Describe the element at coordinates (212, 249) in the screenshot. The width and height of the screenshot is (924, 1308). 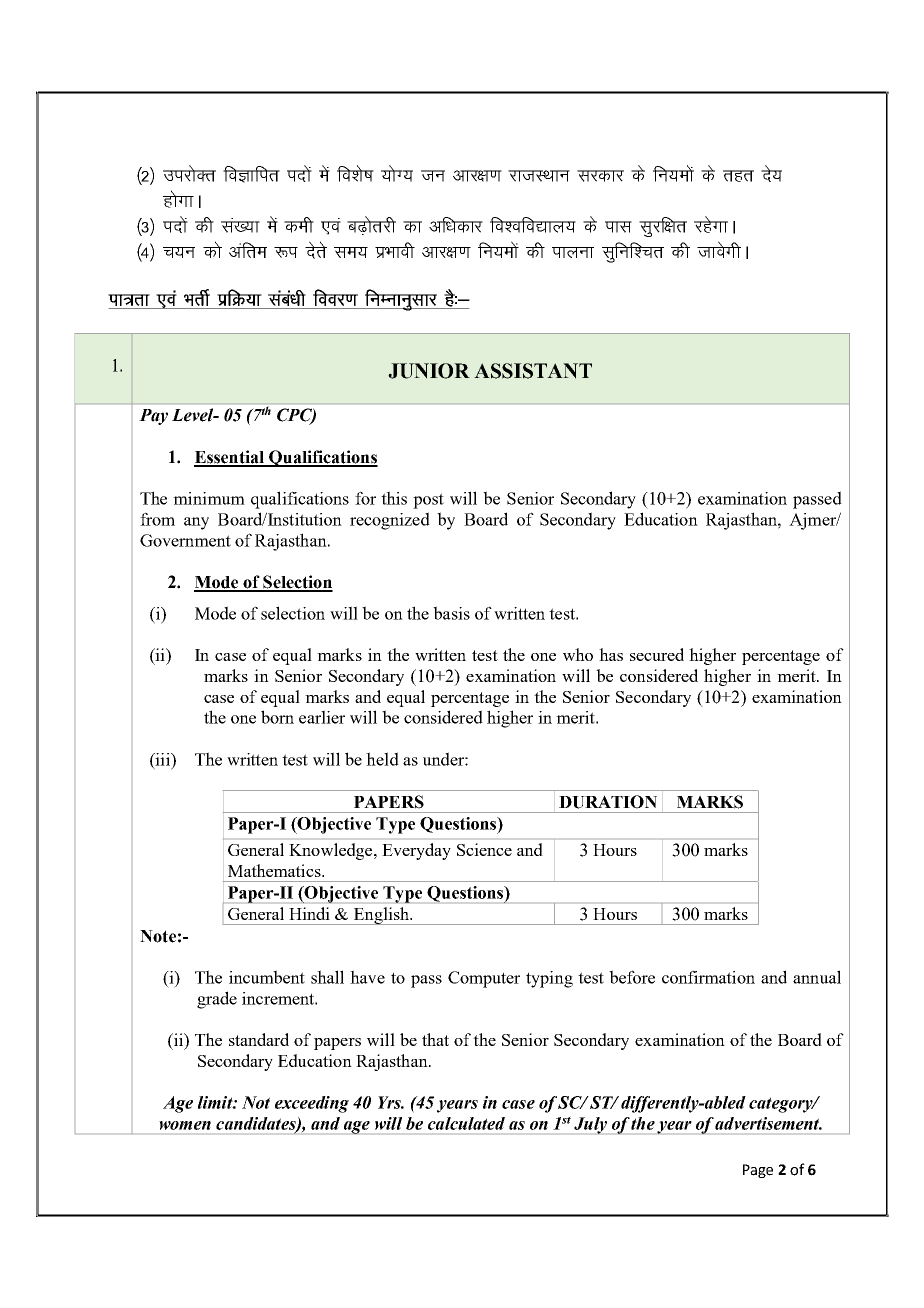
I see `dks` at that location.
